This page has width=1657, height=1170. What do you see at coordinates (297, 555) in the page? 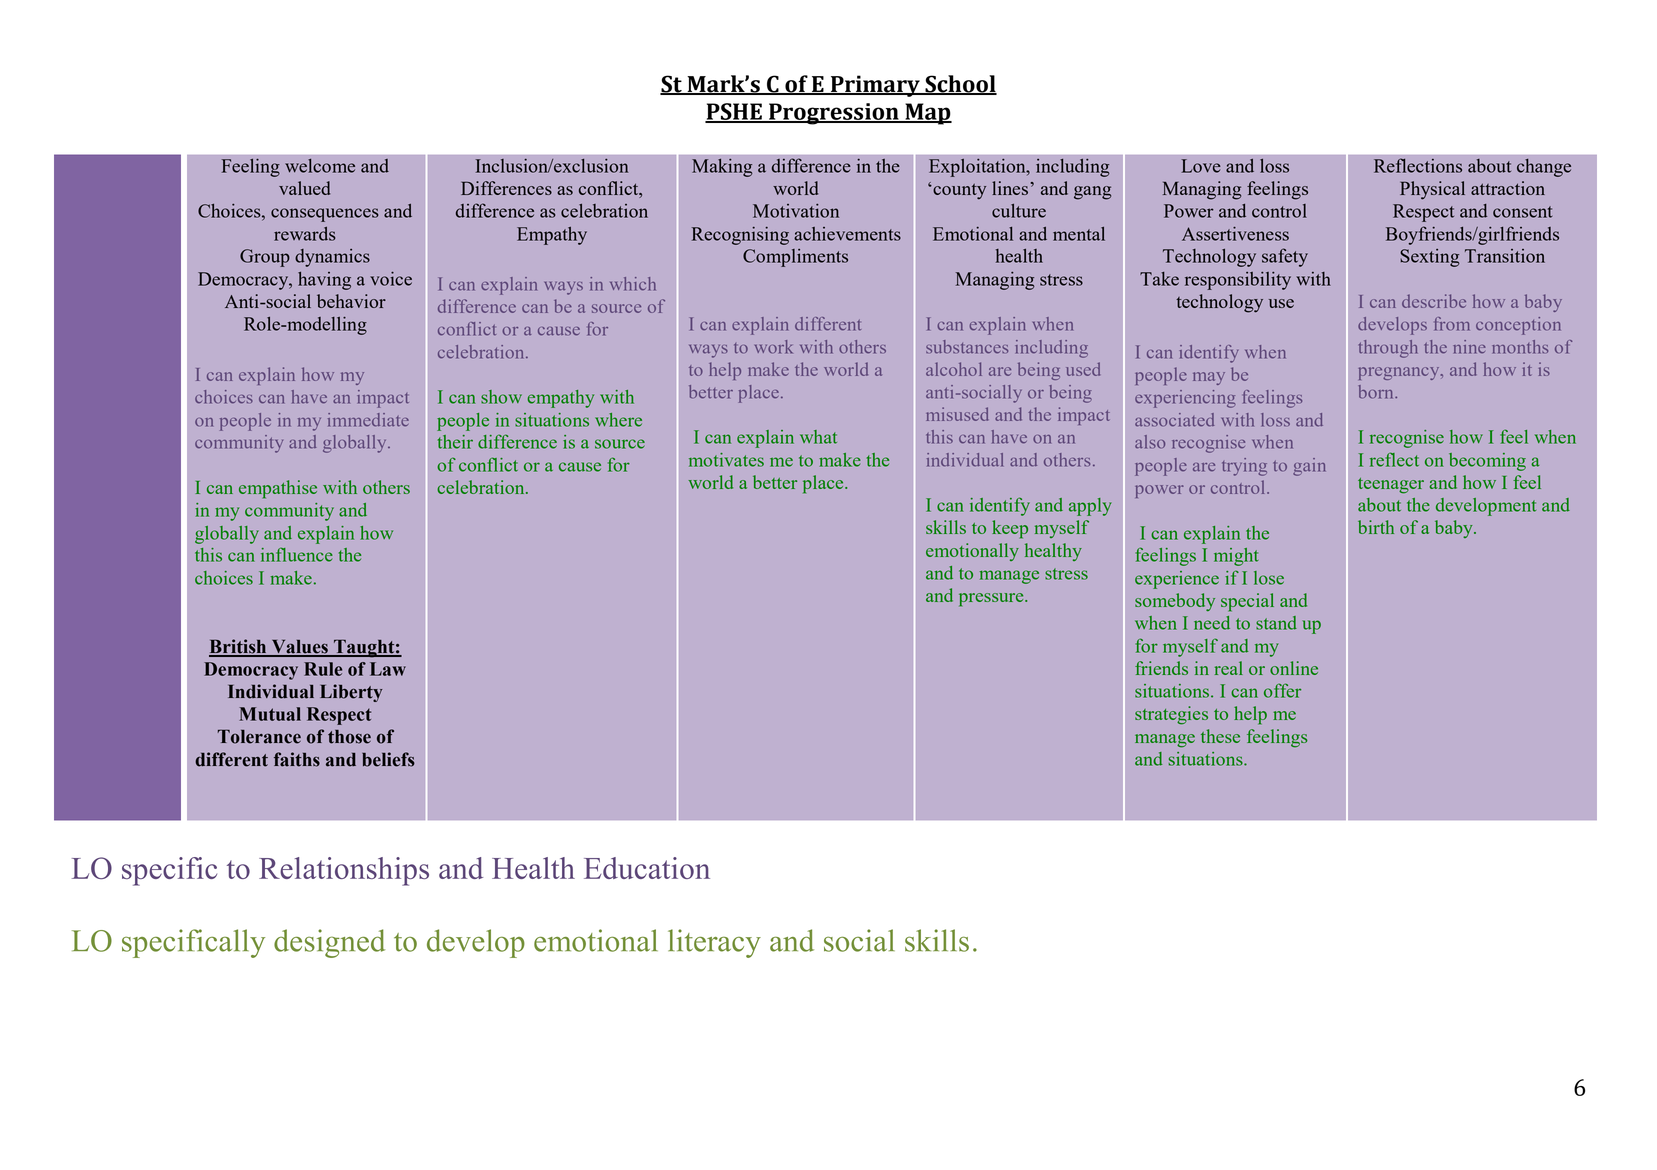
I see `influence` at bounding box center [297, 555].
